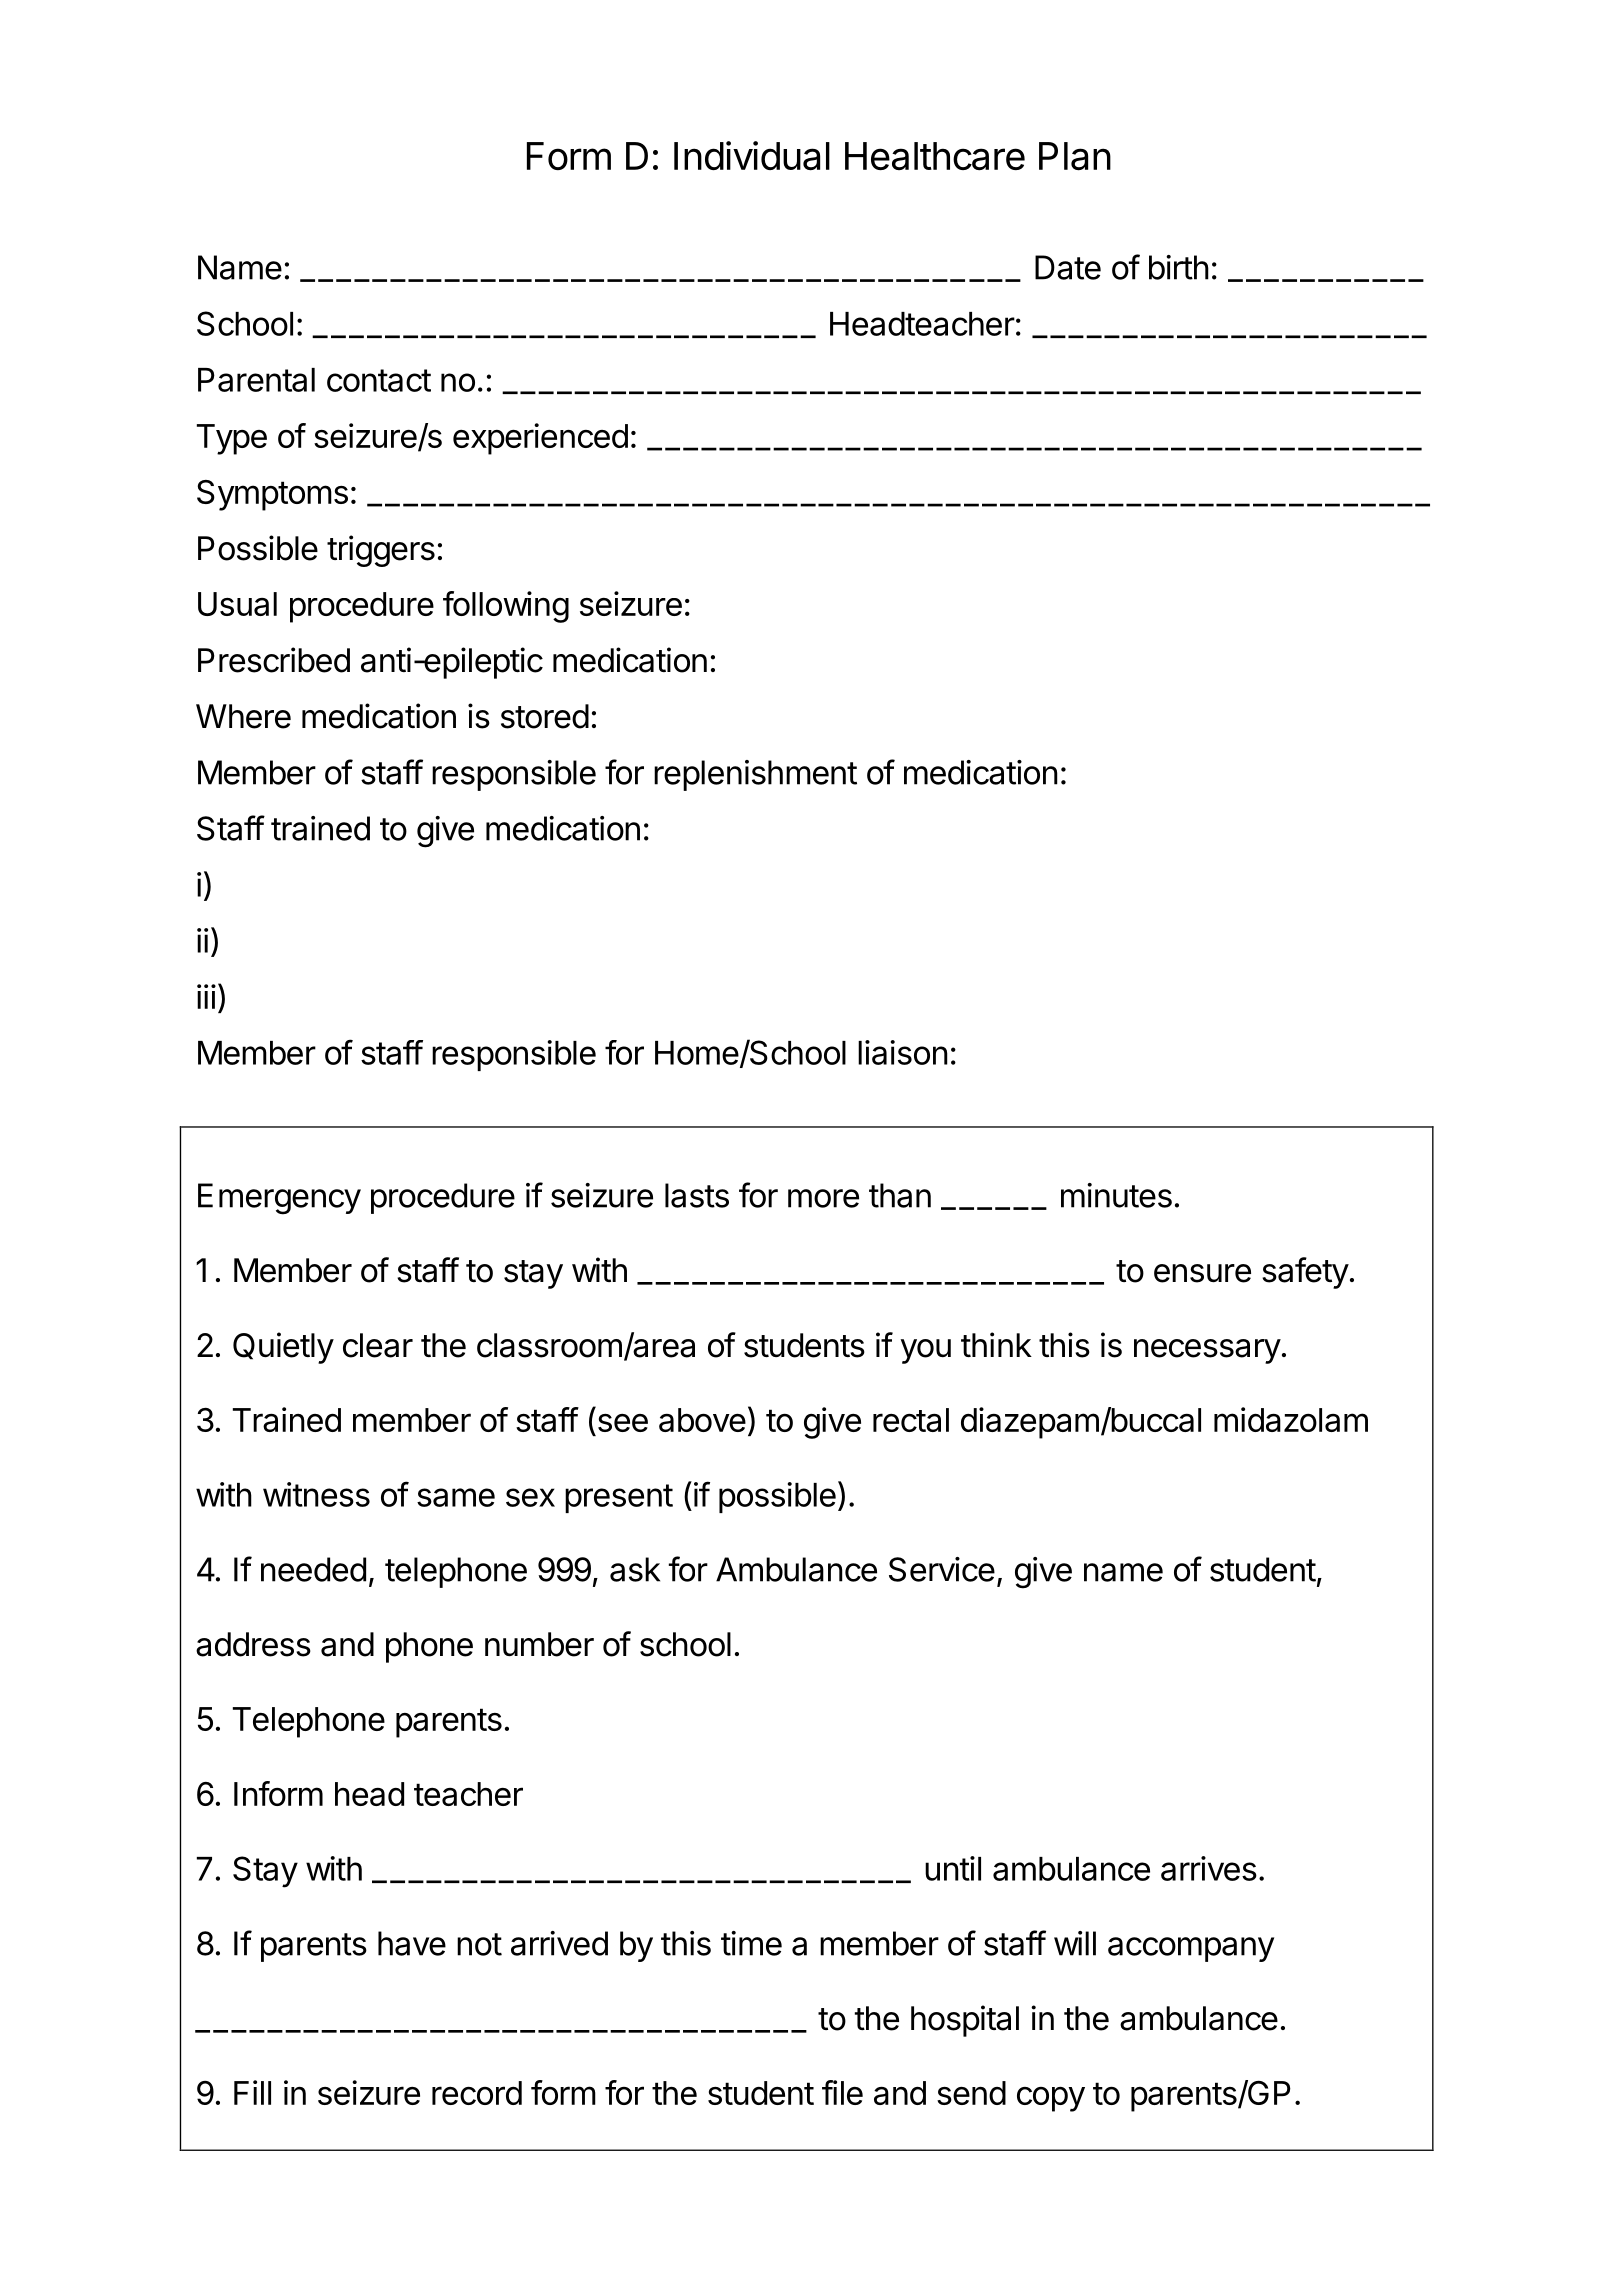  What do you see at coordinates (243, 716) in the document?
I see `Where` at bounding box center [243, 716].
